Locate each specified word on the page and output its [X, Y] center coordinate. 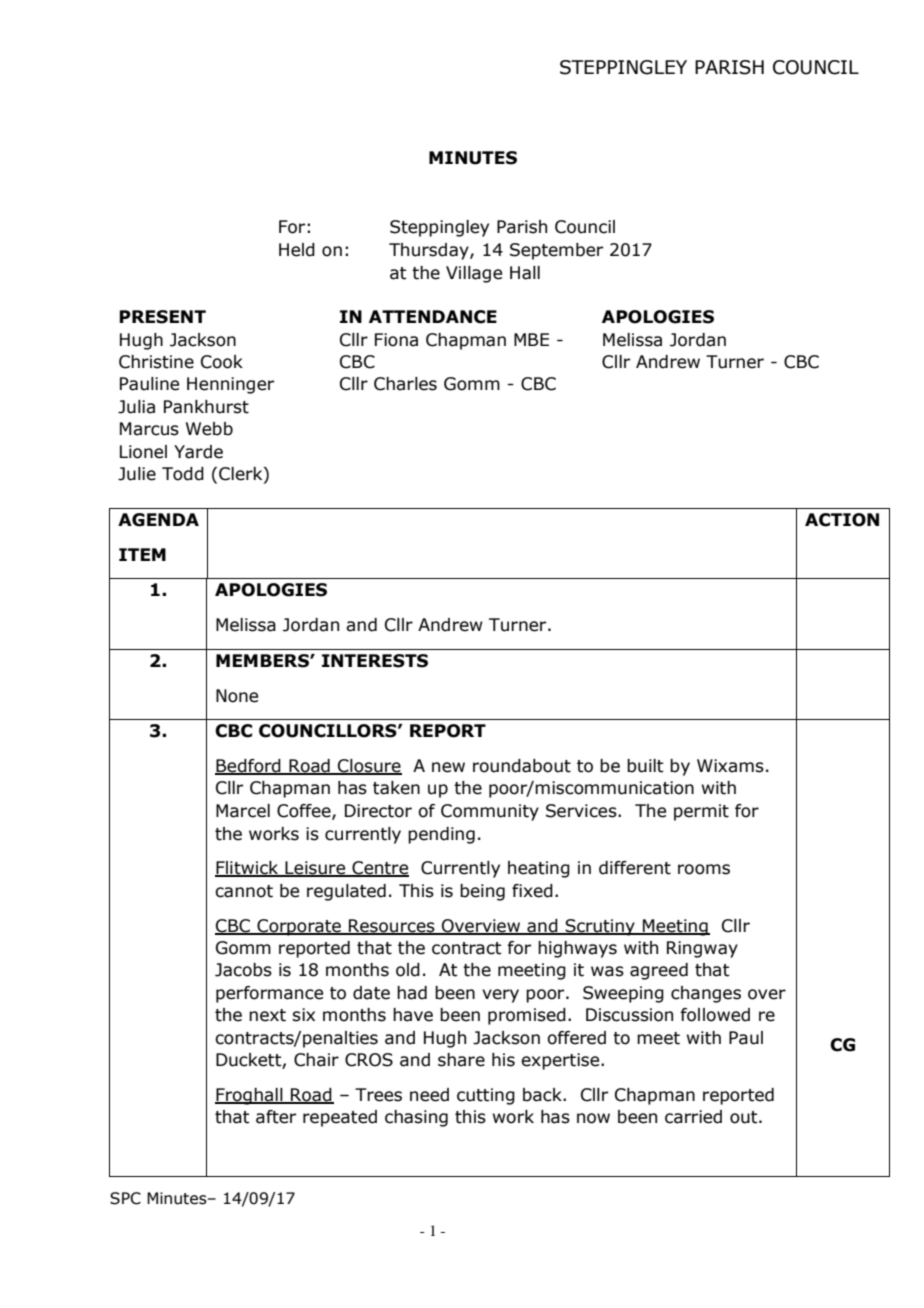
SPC [125, 1198]
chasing [416, 1118]
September [556, 251]
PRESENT [162, 317]
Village [474, 274]
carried [693, 1117]
